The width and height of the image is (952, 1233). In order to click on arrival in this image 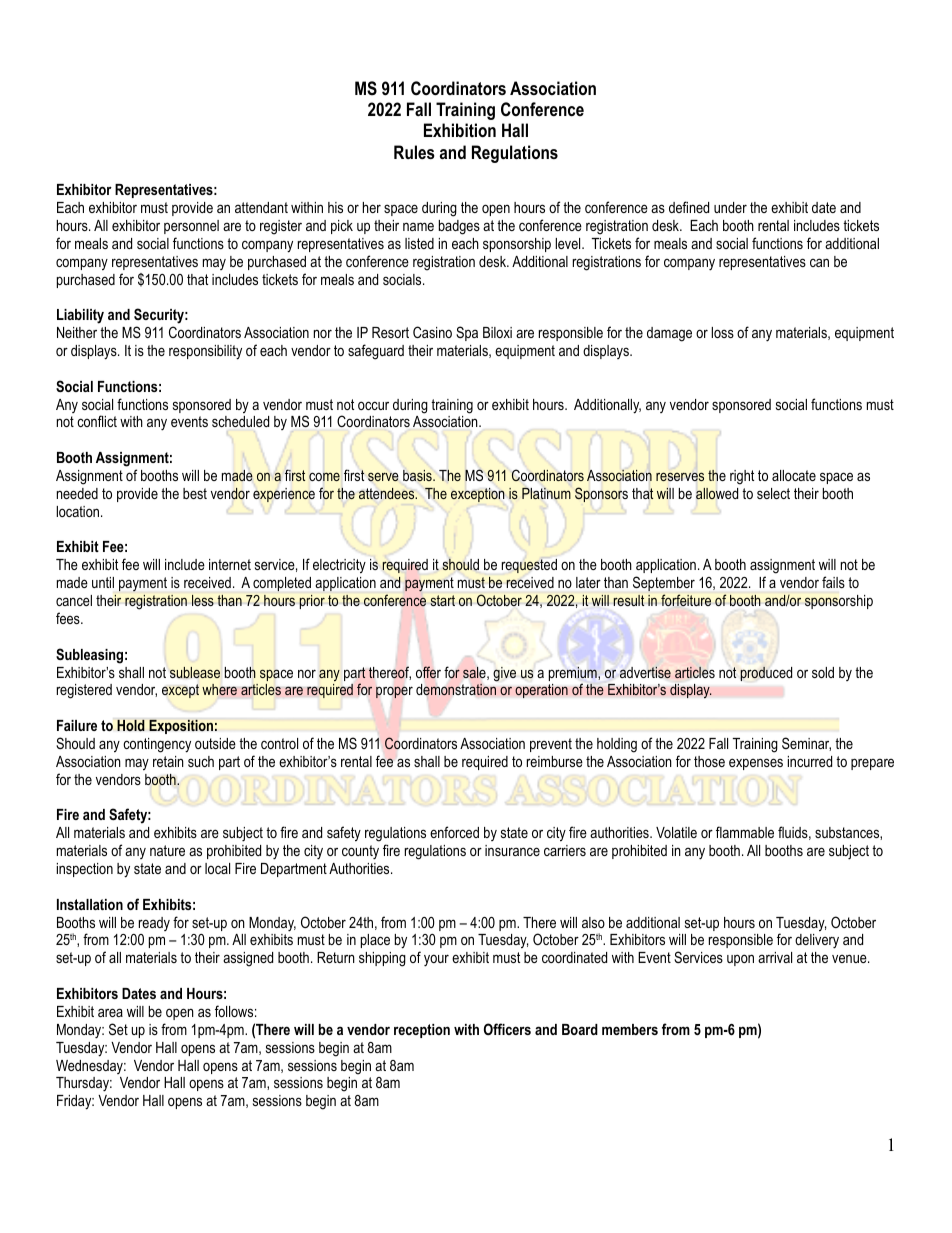, I will do `click(775, 957)`.
